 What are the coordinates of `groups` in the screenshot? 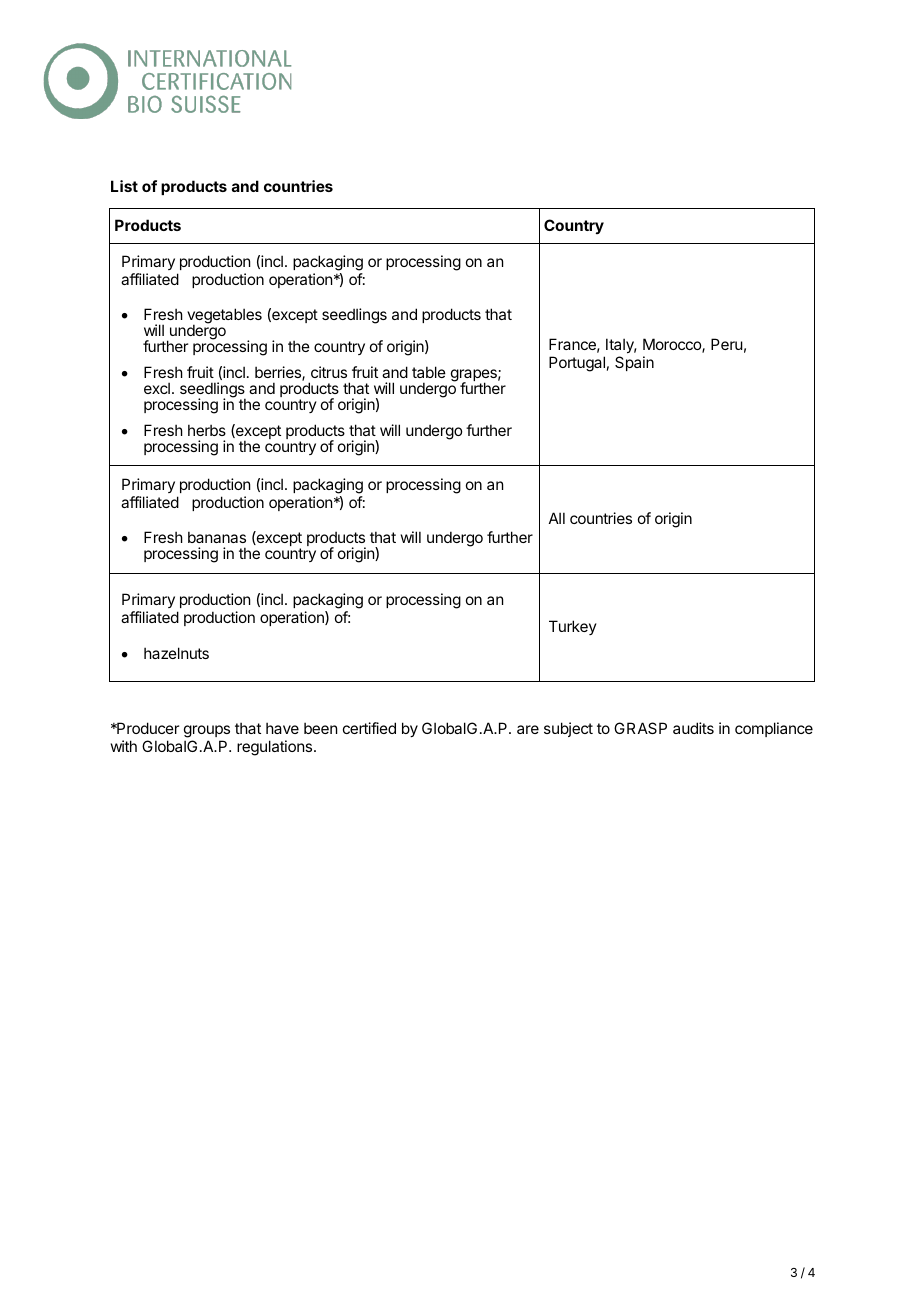 It's located at (207, 731).
